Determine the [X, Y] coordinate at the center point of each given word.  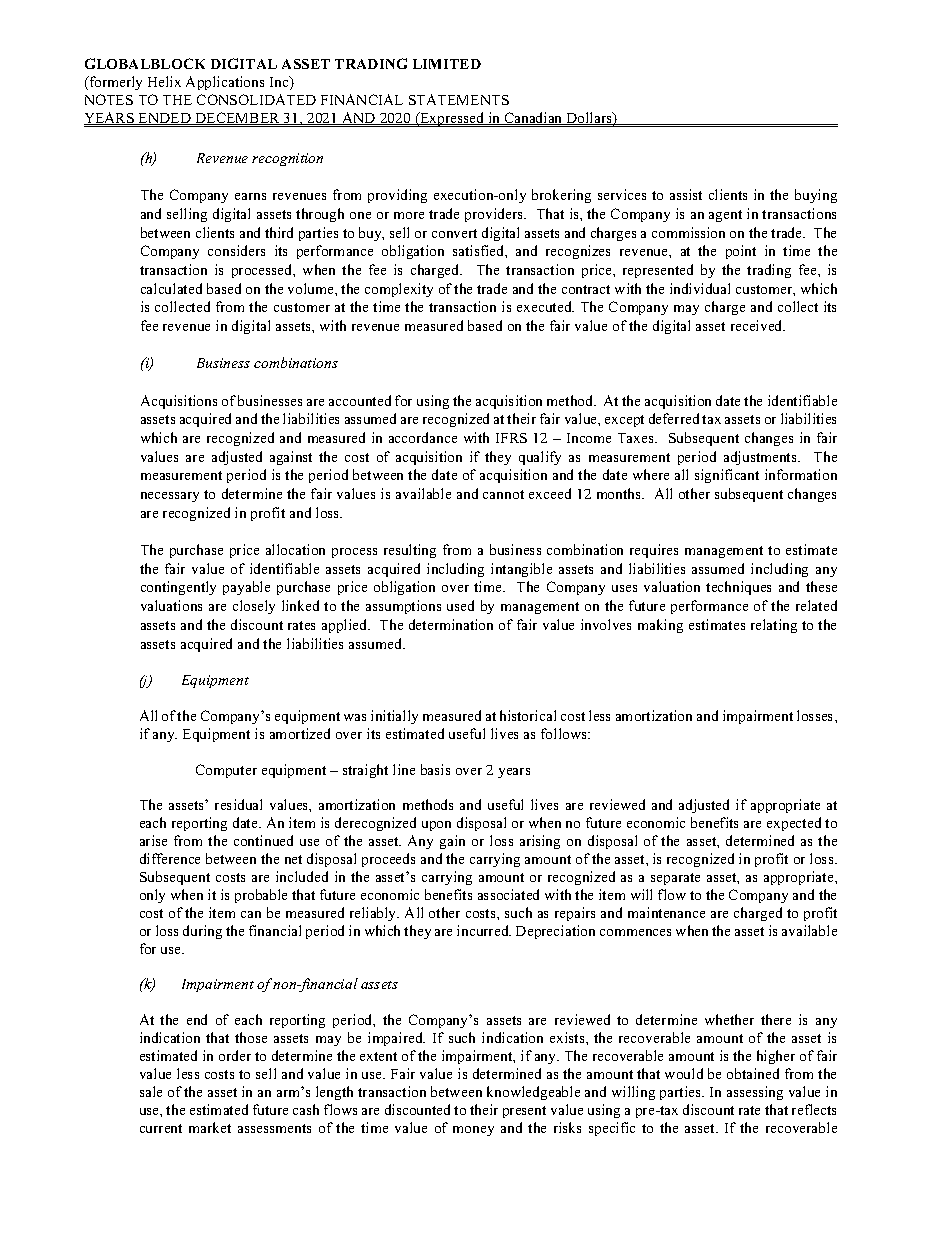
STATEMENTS [459, 99]
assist [686, 194]
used [460, 605]
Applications [225, 83]
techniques [738, 588]
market [210, 1127]
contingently [178, 588]
